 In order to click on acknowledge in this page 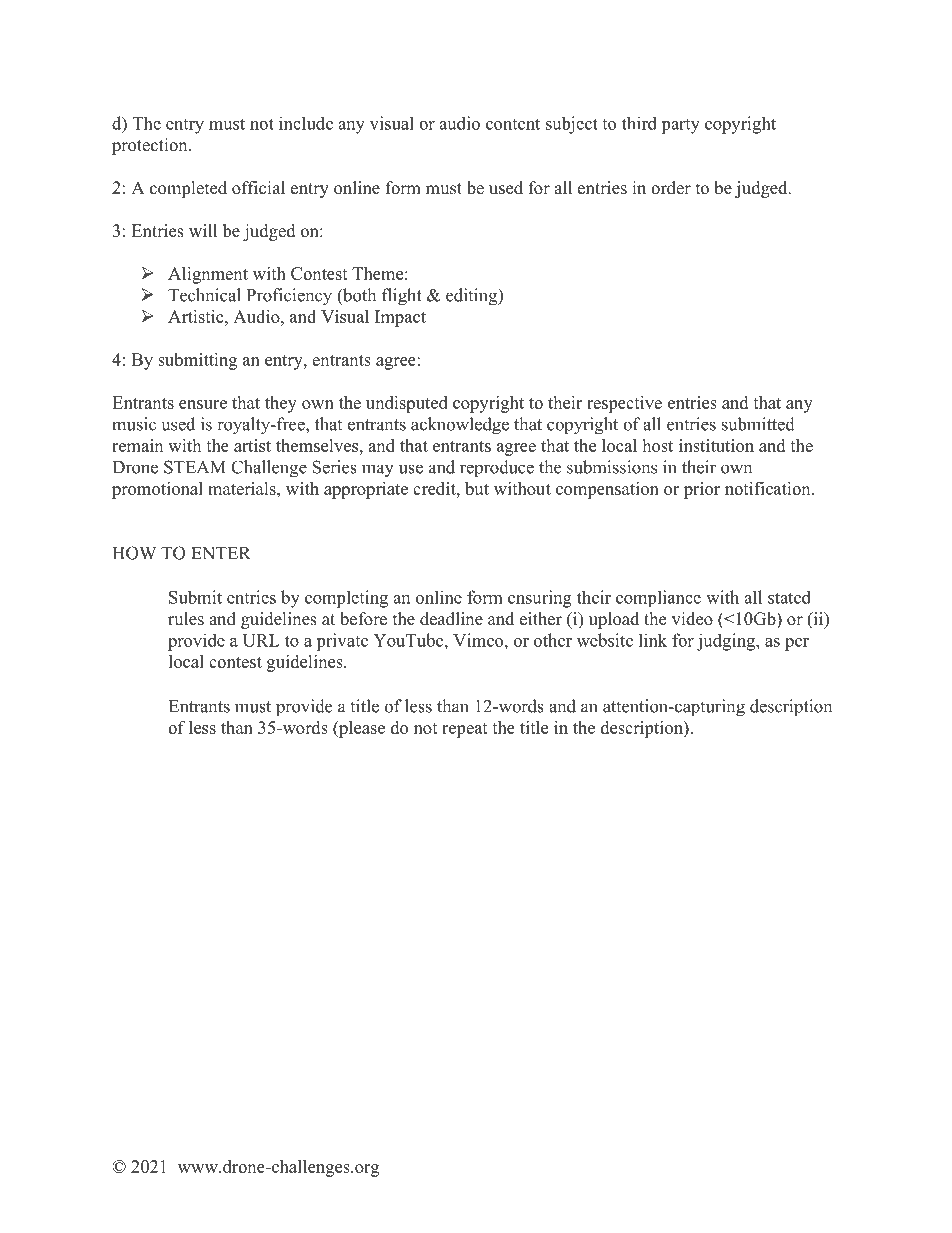, I will do `click(460, 426)`.
